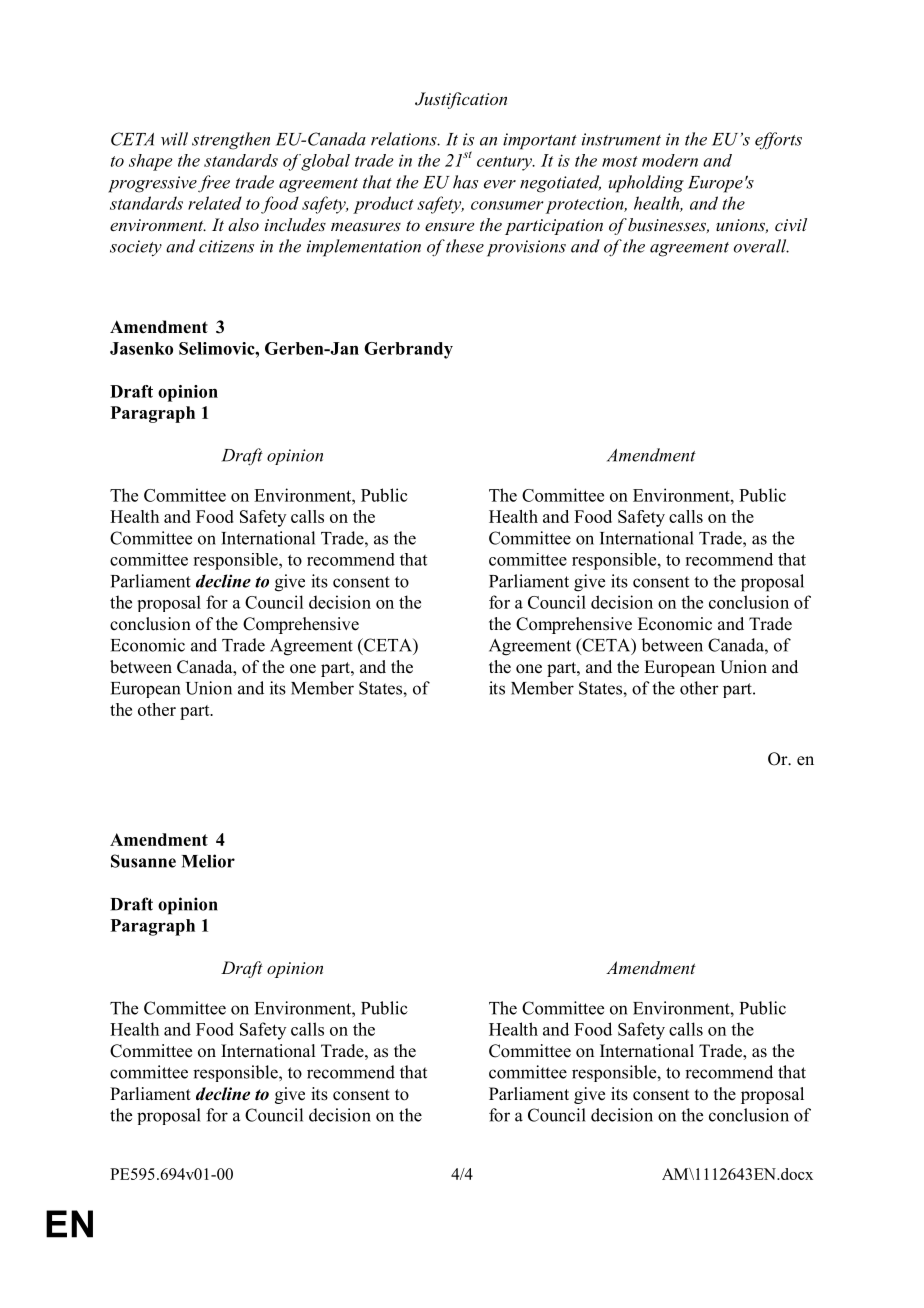 The image size is (924, 1308). What do you see at coordinates (143, 861) in the page?
I see `Susanne` at bounding box center [143, 861].
